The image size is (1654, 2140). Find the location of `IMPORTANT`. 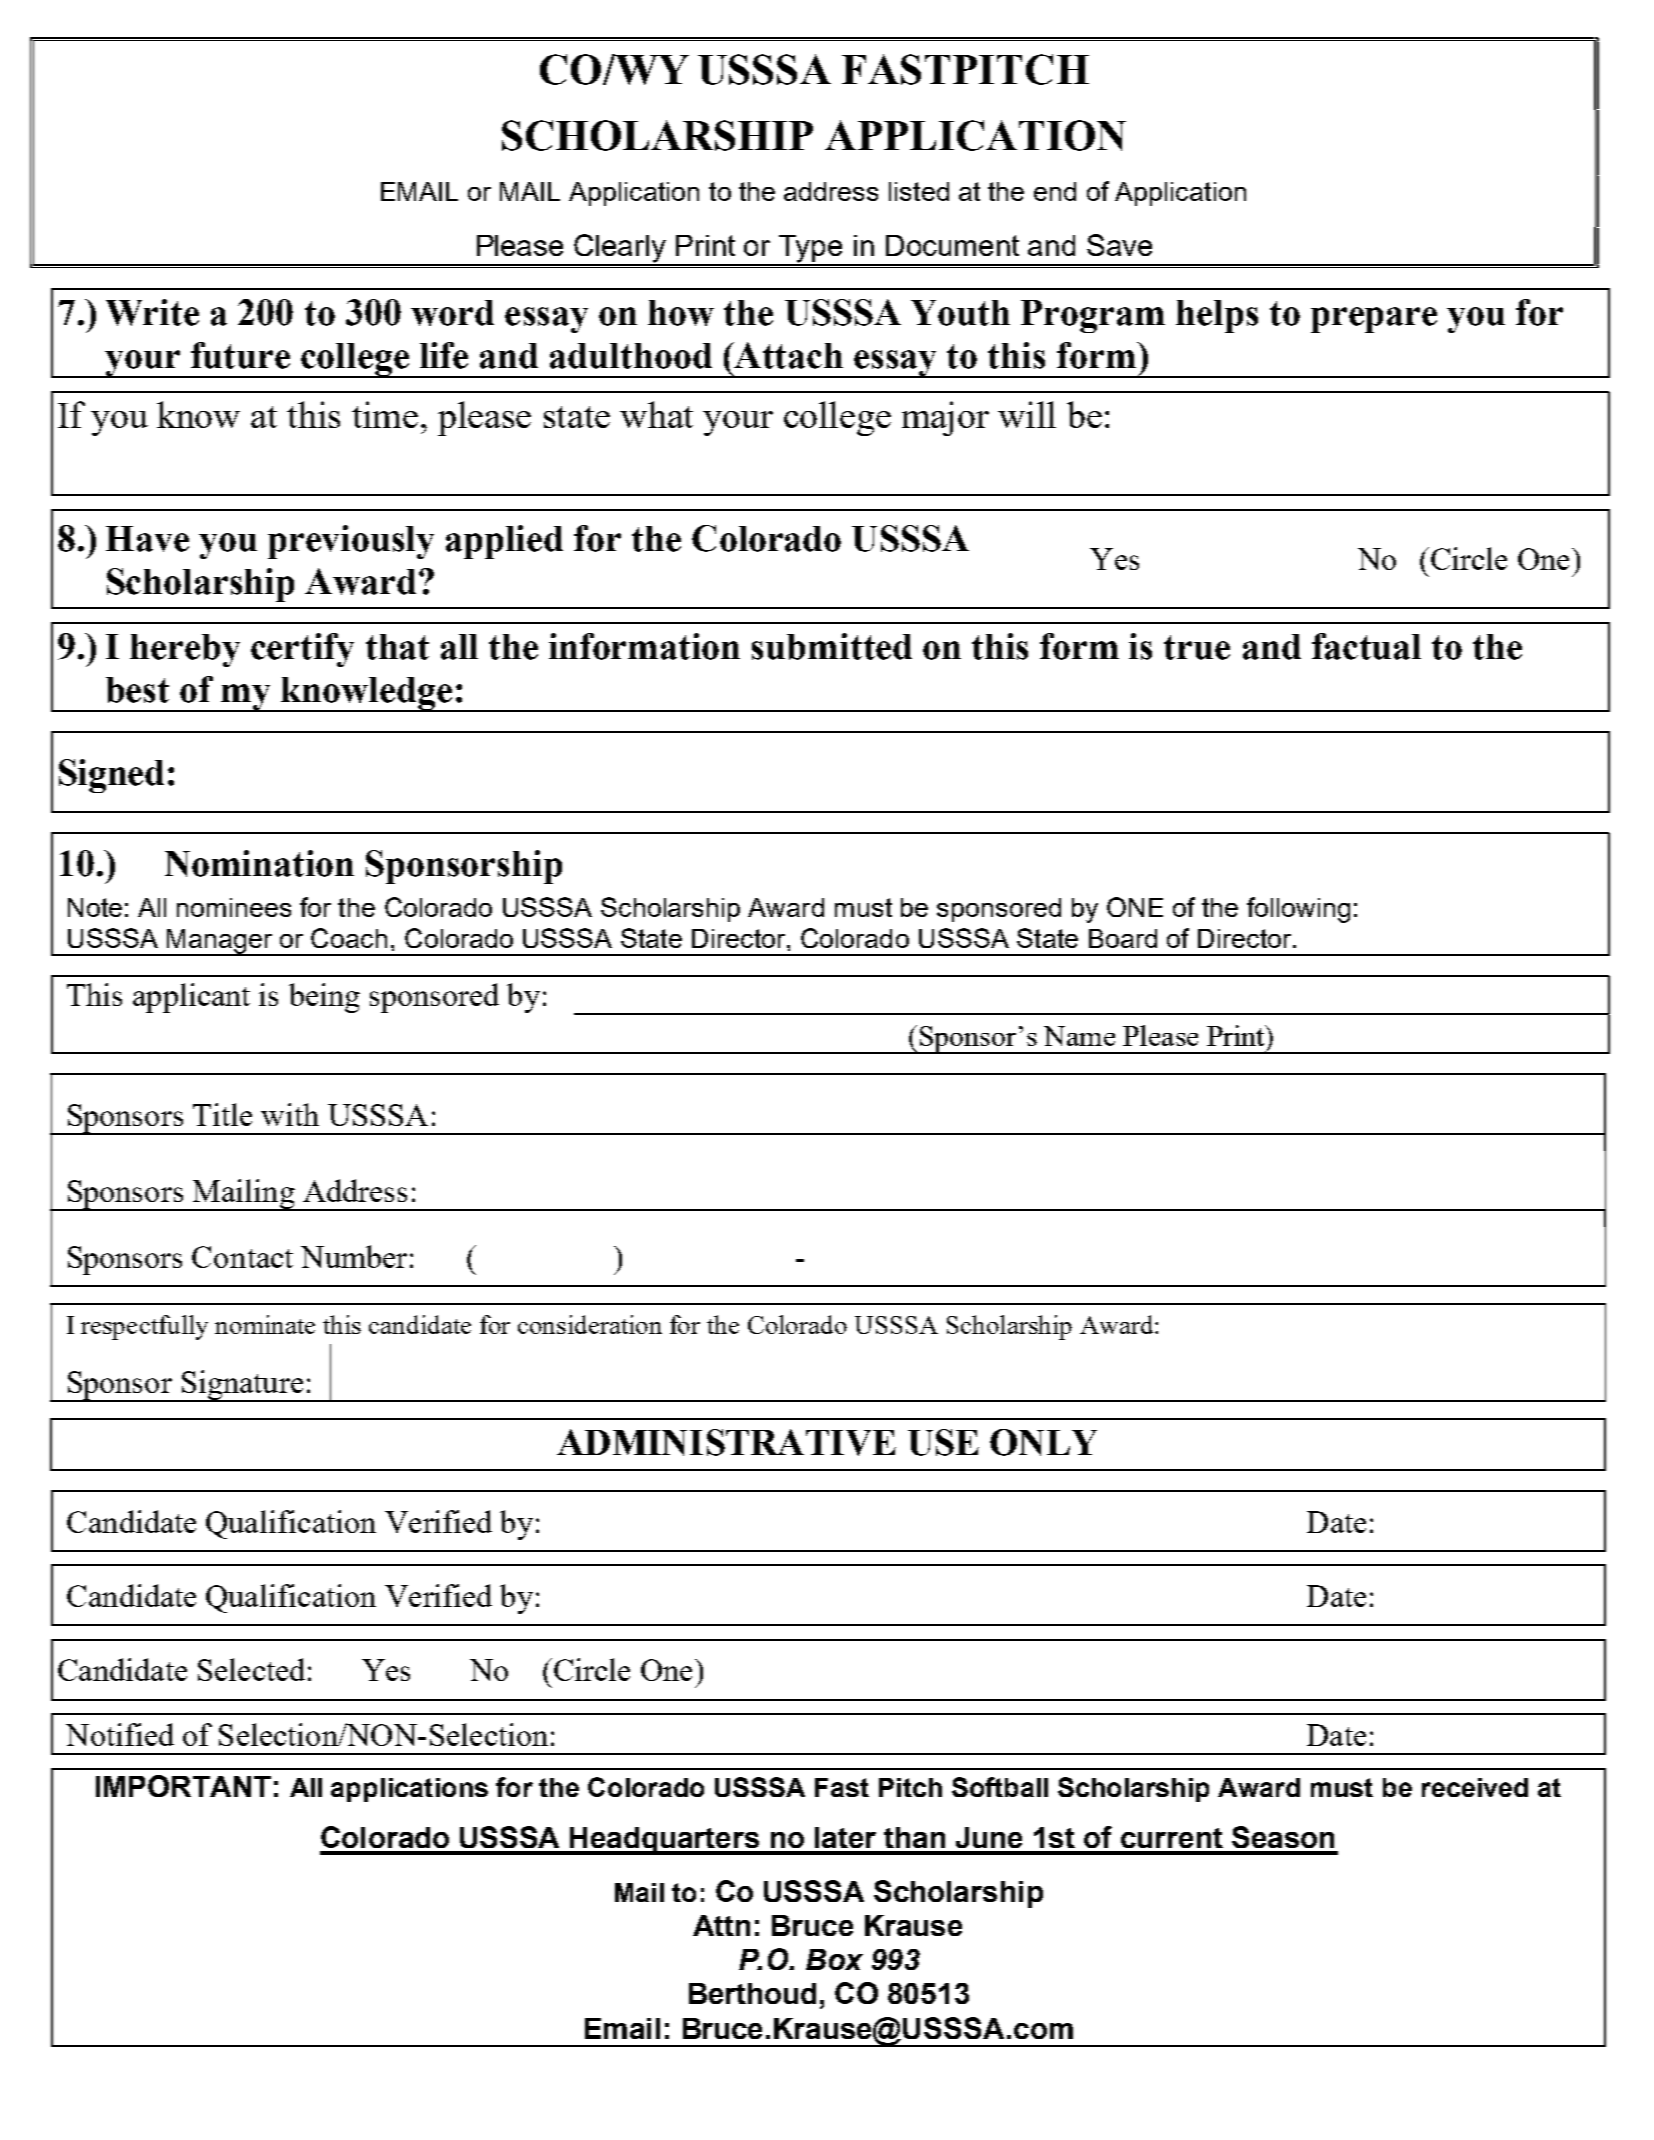

IMPORTANT is located at coordinates (183, 1786).
